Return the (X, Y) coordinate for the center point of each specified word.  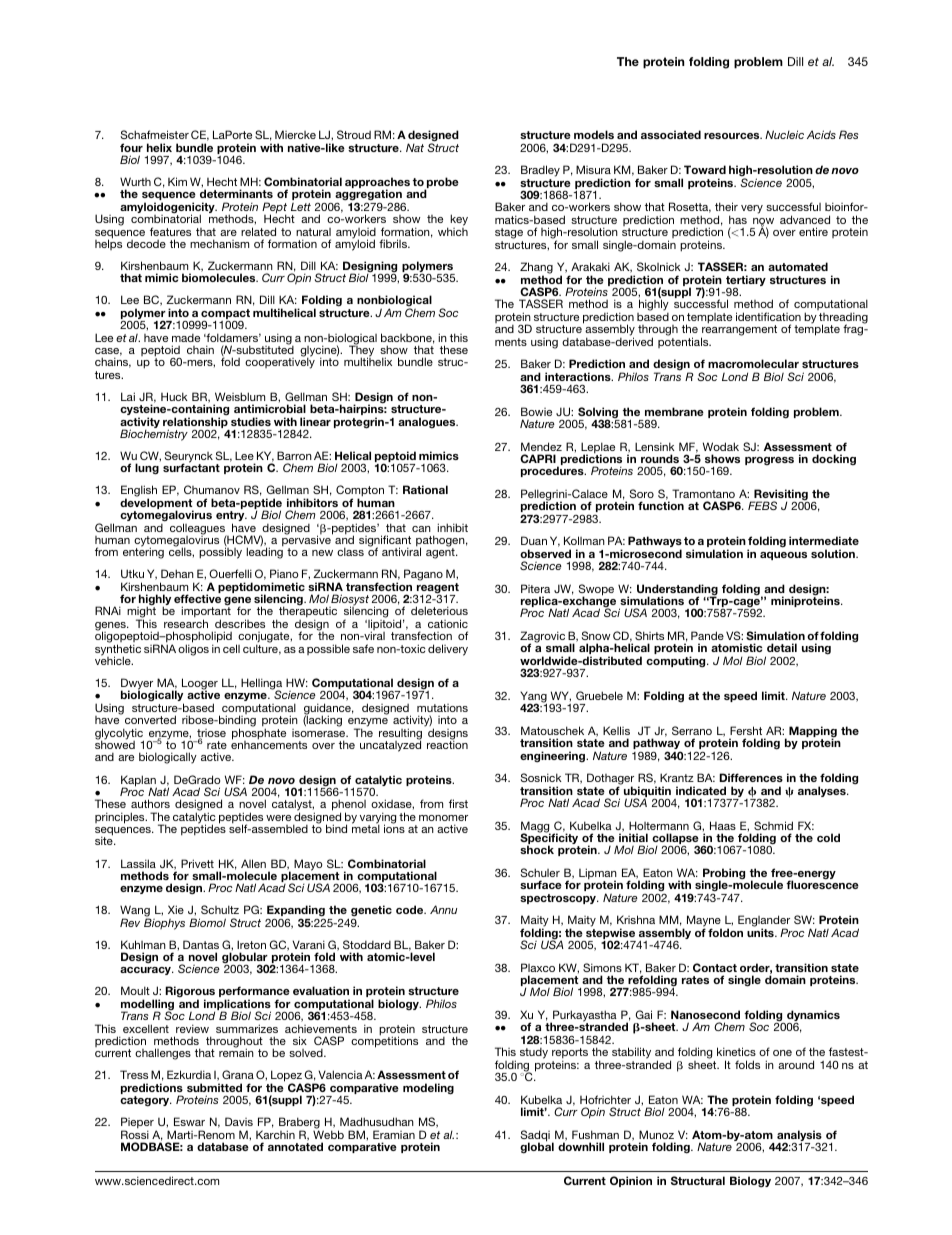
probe (442, 184)
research (186, 623)
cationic (448, 623)
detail (782, 647)
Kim (177, 181)
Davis (239, 1121)
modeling (428, 1089)
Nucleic (784, 134)
